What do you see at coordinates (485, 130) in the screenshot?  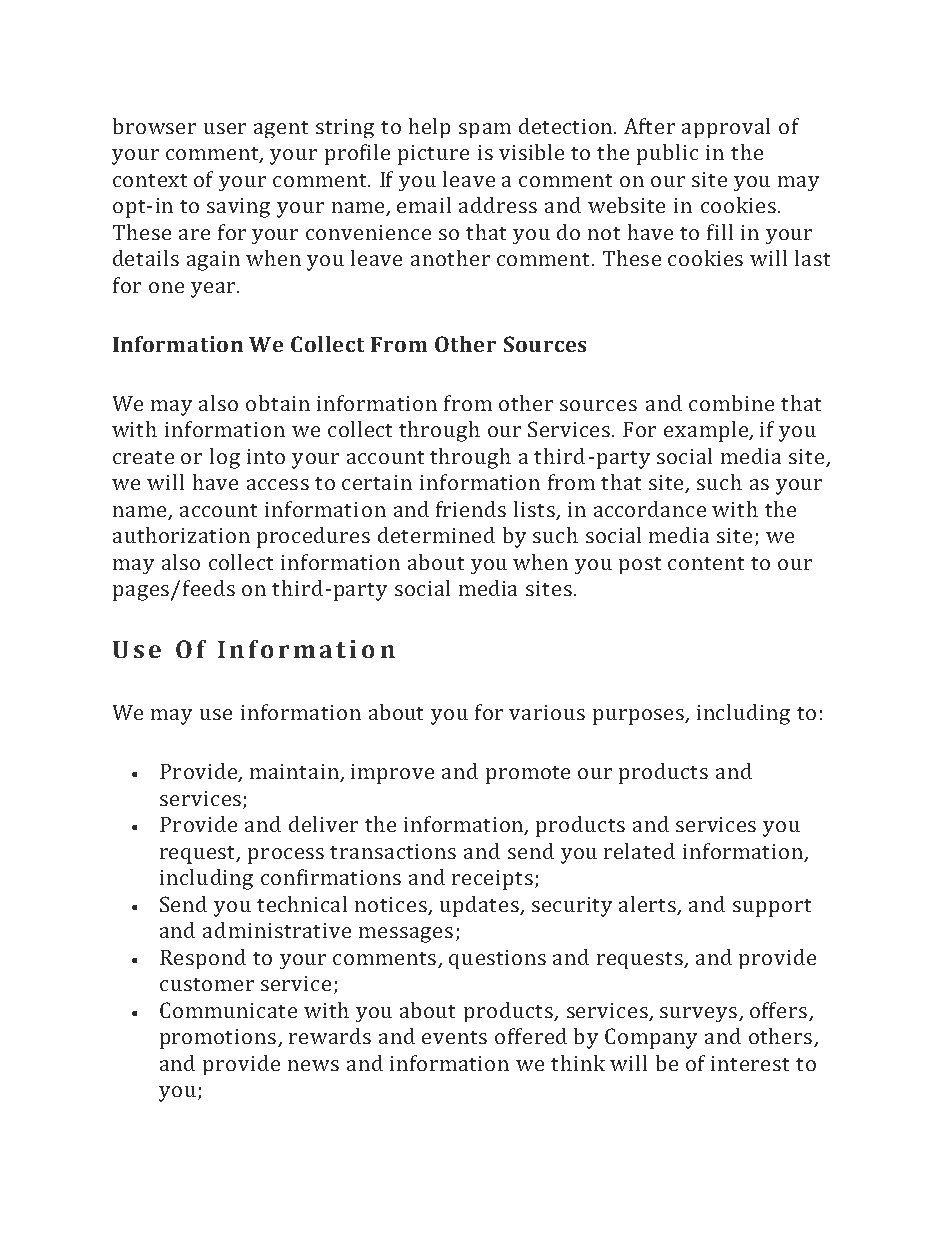 I see `spam` at bounding box center [485, 130].
